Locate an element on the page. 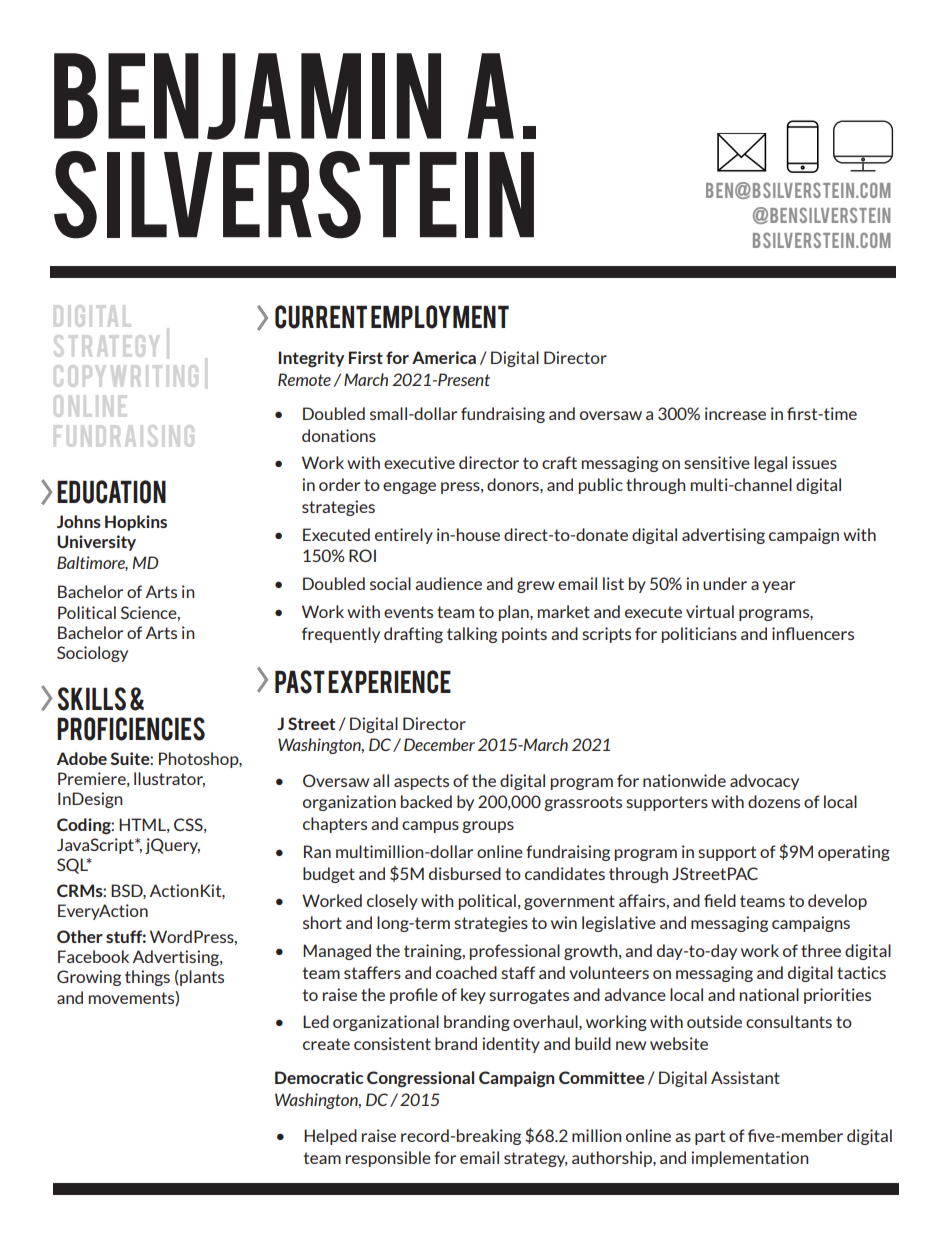  field is located at coordinates (720, 900).
